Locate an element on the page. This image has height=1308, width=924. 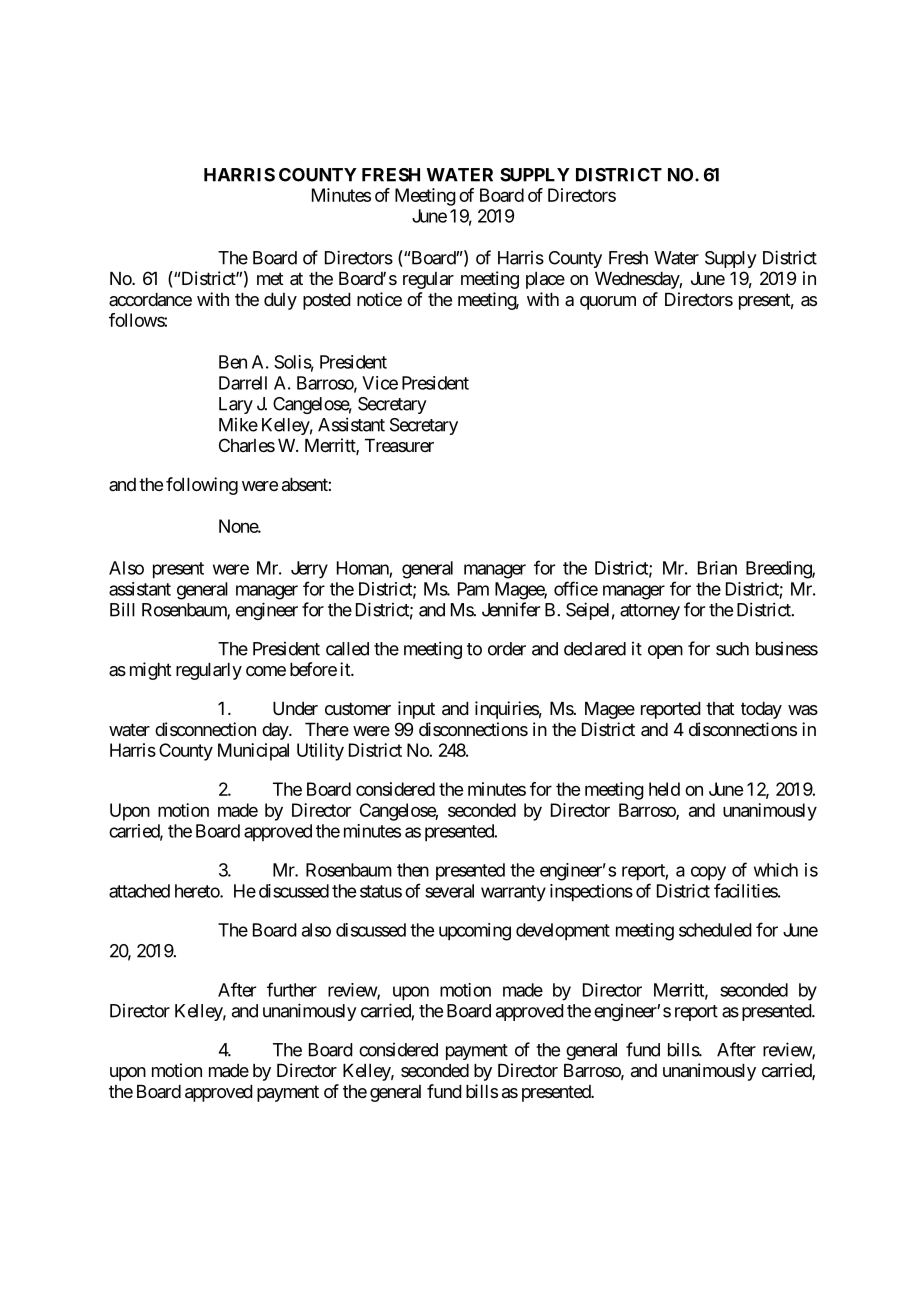
scheduled is located at coordinates (715, 930).
